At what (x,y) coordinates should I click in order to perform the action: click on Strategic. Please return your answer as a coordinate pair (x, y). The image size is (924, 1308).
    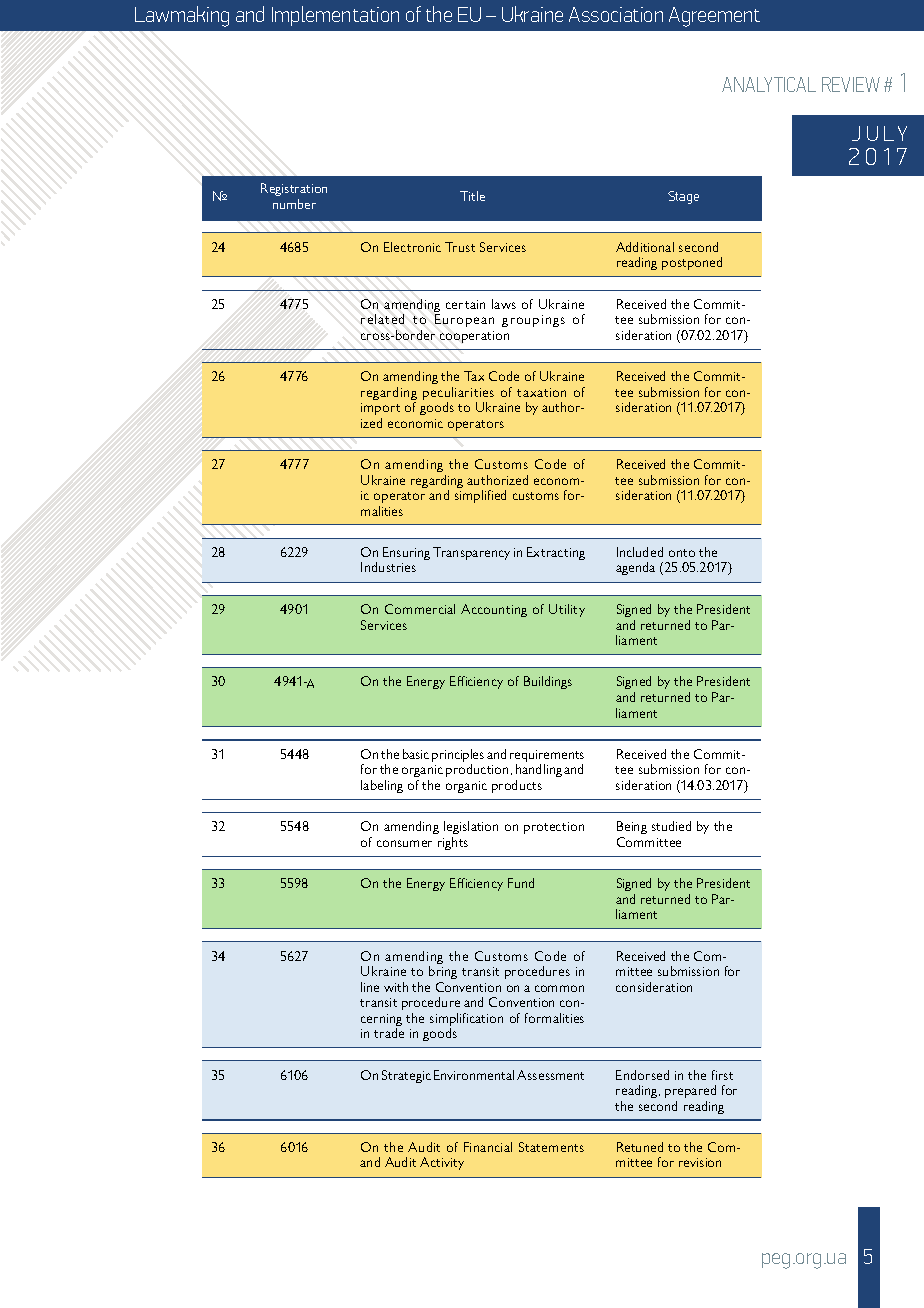
    Looking at the image, I should click on (406, 1076).
